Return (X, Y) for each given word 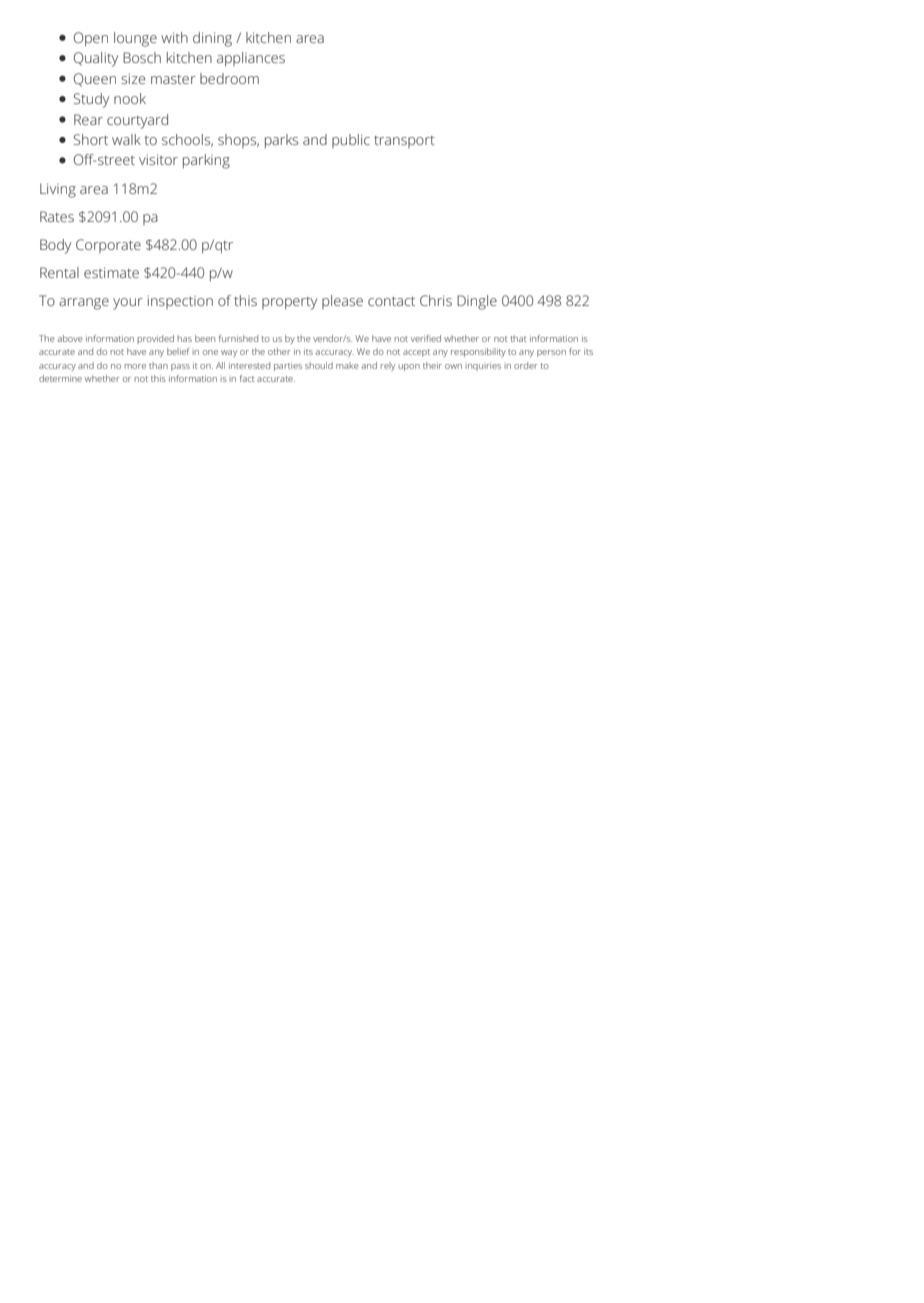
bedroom (229, 78)
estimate (111, 272)
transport (404, 142)
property (289, 303)
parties (288, 366)
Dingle (477, 302)
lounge (135, 39)
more (135, 366)
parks (281, 141)
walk (126, 139)
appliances (251, 59)
